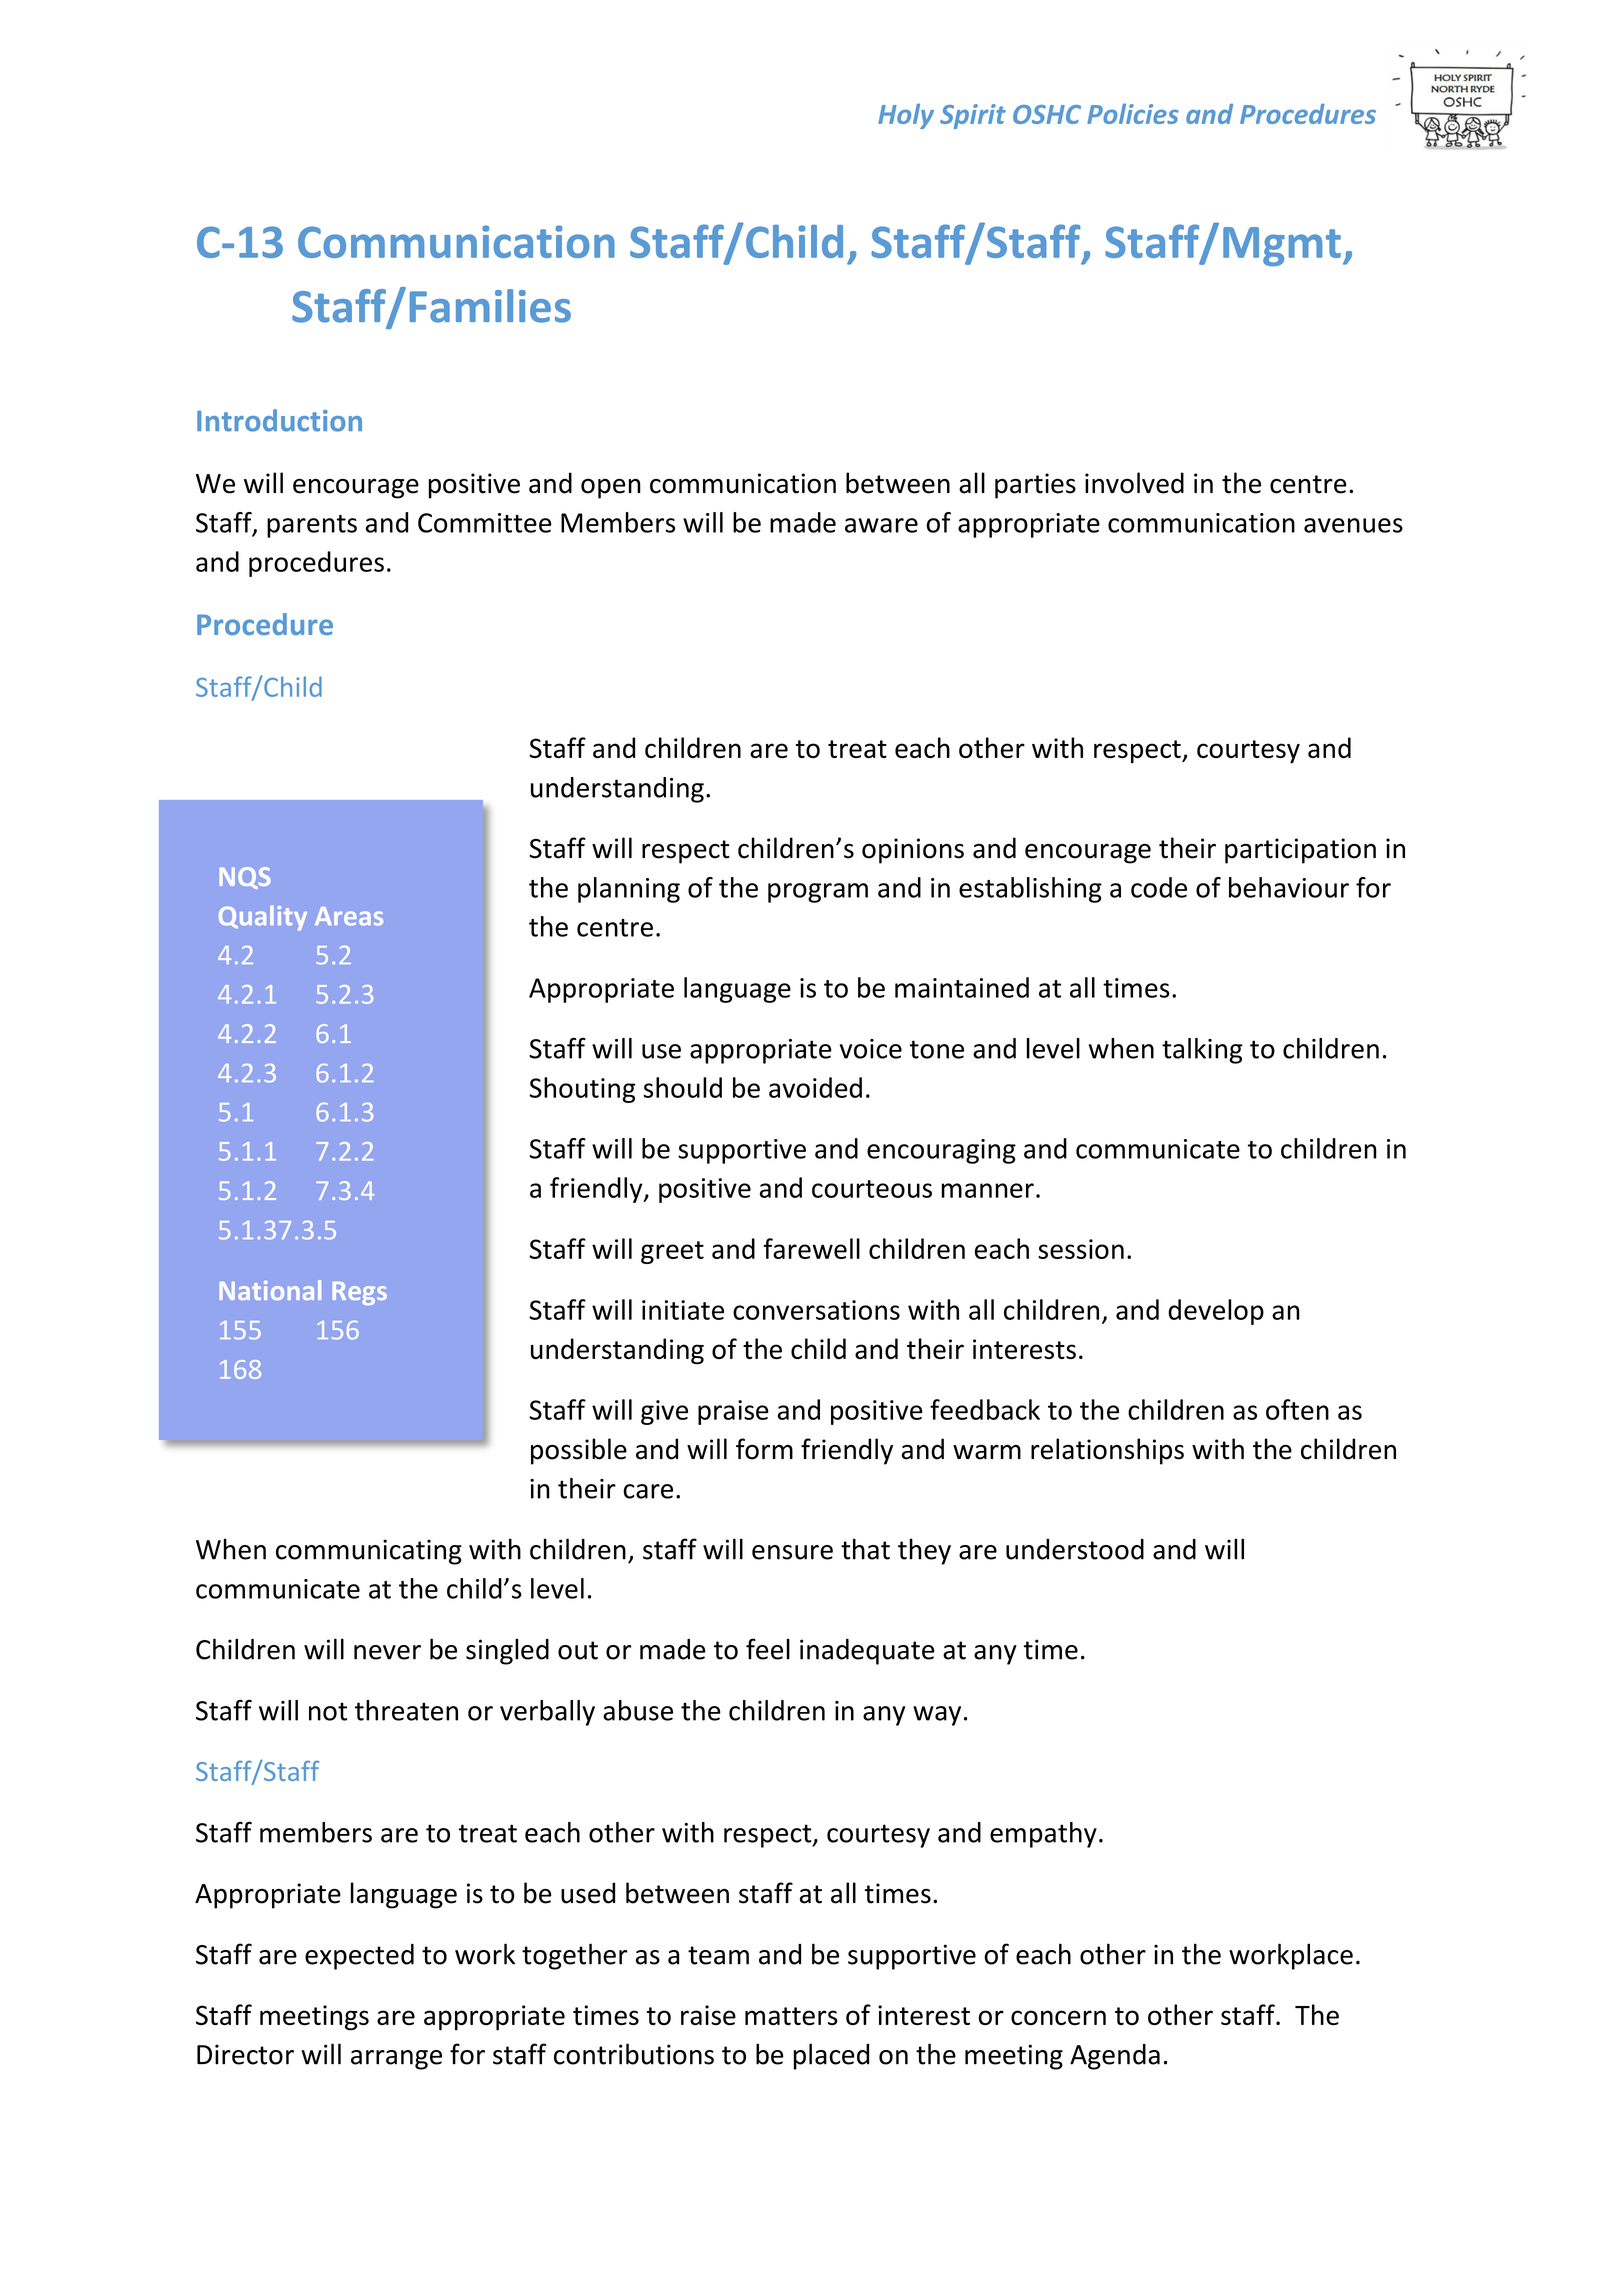 The image size is (1612, 2280). What do you see at coordinates (1133, 114) in the screenshot?
I see `Policies` at bounding box center [1133, 114].
